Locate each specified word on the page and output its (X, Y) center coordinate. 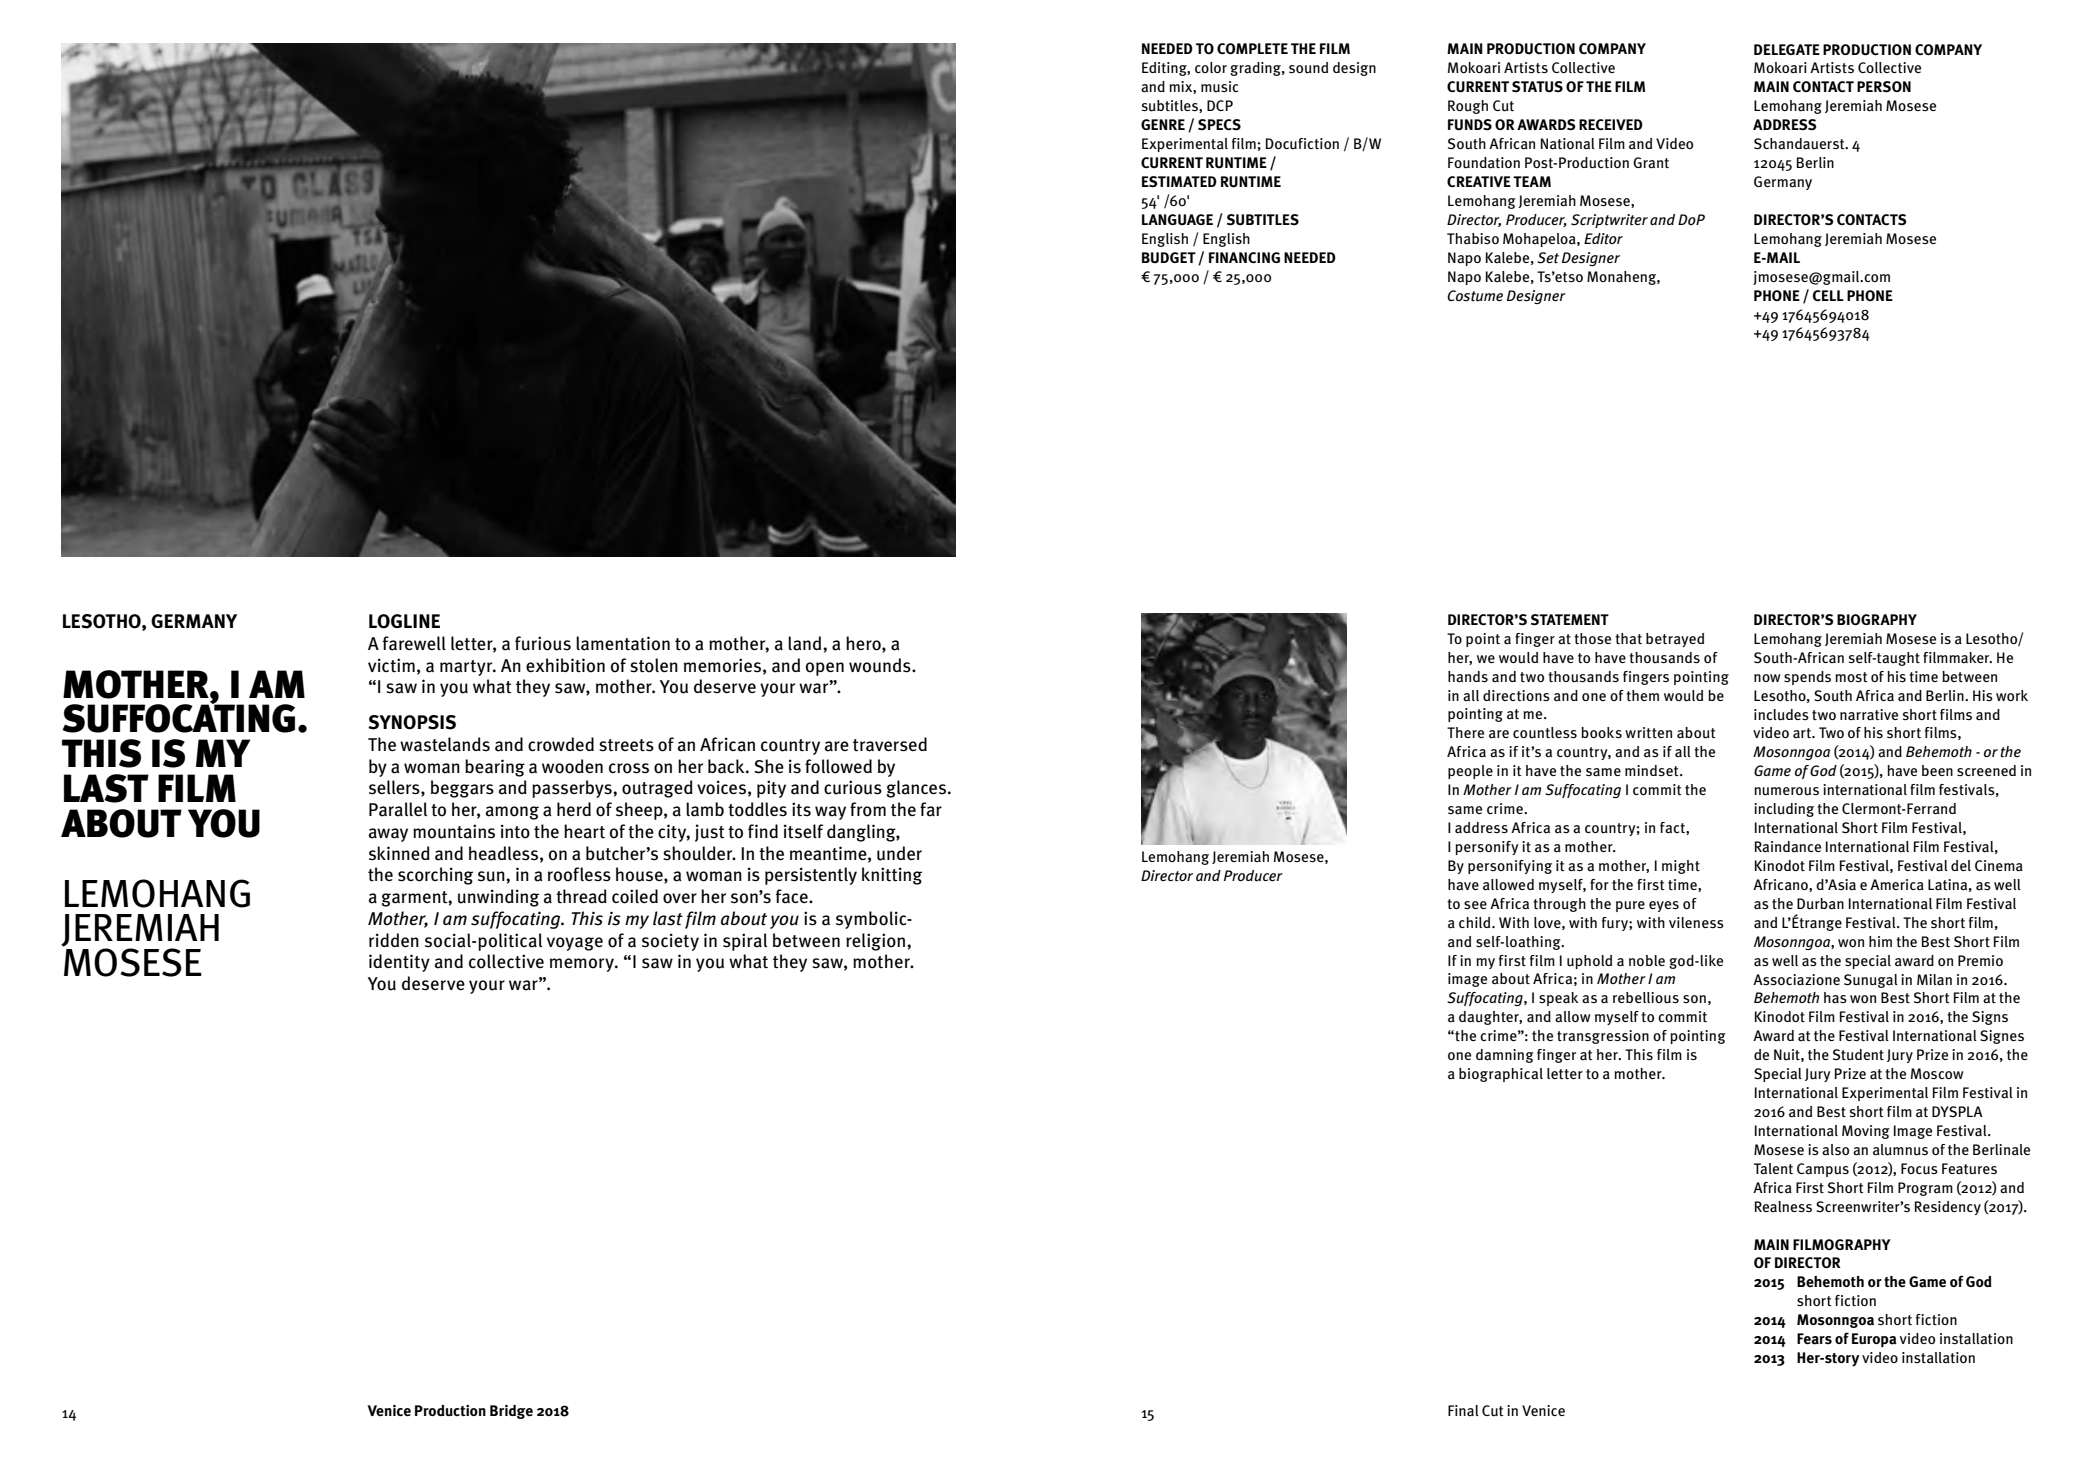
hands (1468, 677)
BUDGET (1169, 257)
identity (399, 963)
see (1475, 905)
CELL (1828, 295)
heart (584, 831)
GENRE (1163, 124)
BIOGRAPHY (1877, 619)
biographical (1501, 1075)
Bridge (511, 1412)
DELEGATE (1787, 49)
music (1219, 87)
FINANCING (1244, 257)
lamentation (623, 643)
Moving (1866, 1132)
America (1897, 885)
